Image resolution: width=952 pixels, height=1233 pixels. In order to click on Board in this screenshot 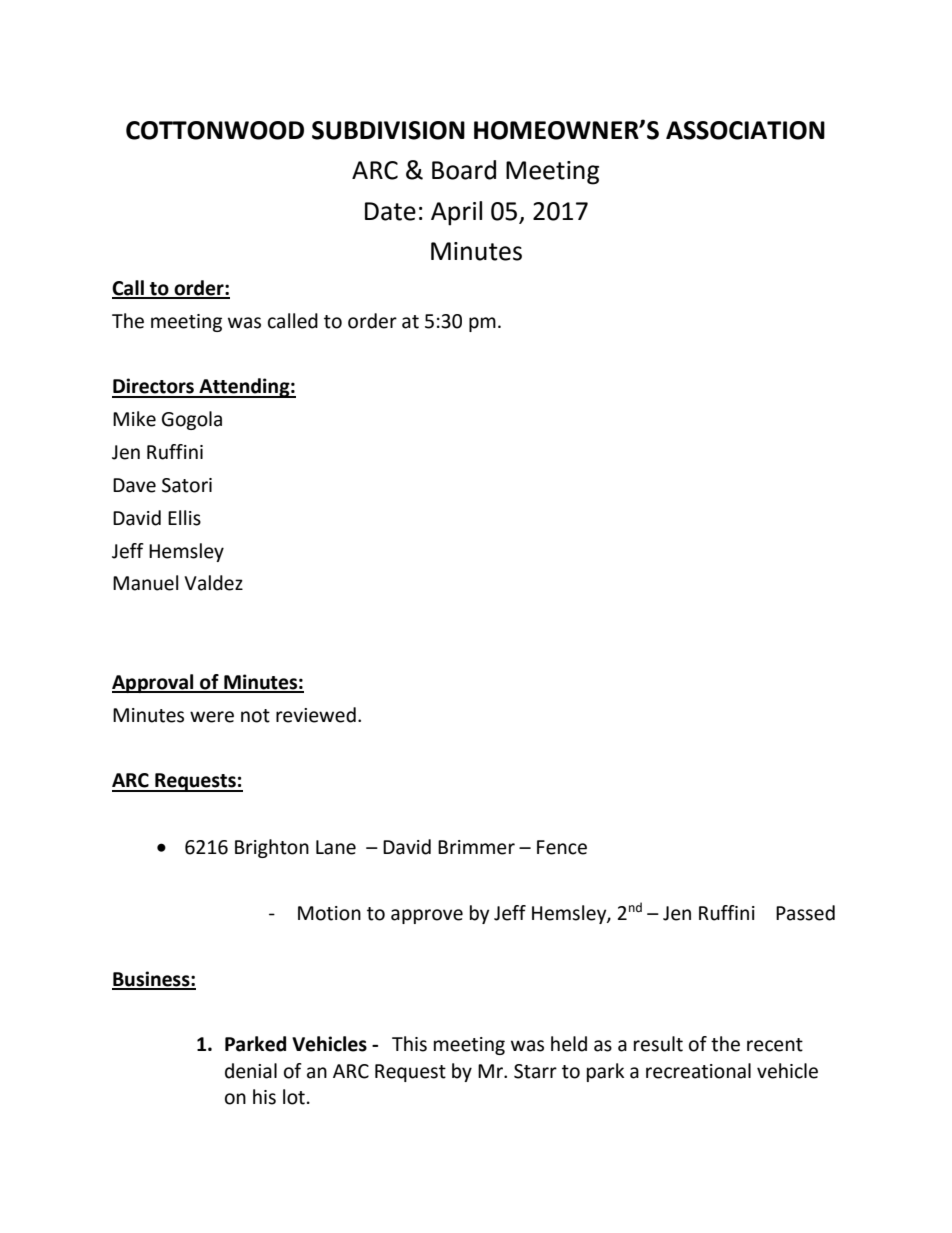, I will do `click(464, 170)`.
